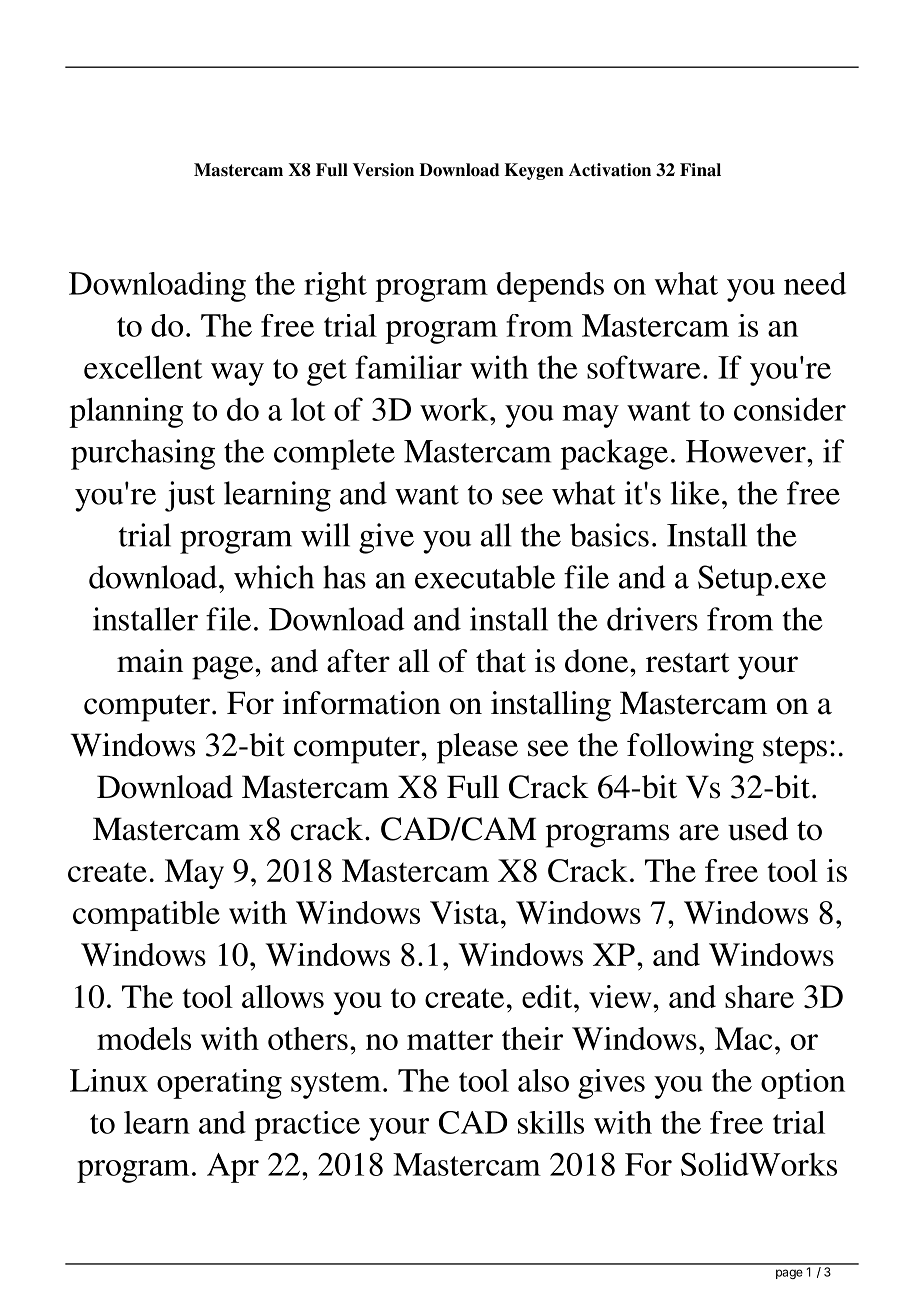 This screenshot has height=1308, width=924. Describe the element at coordinates (233, 1168) in the screenshot. I see `Apr` at that location.
